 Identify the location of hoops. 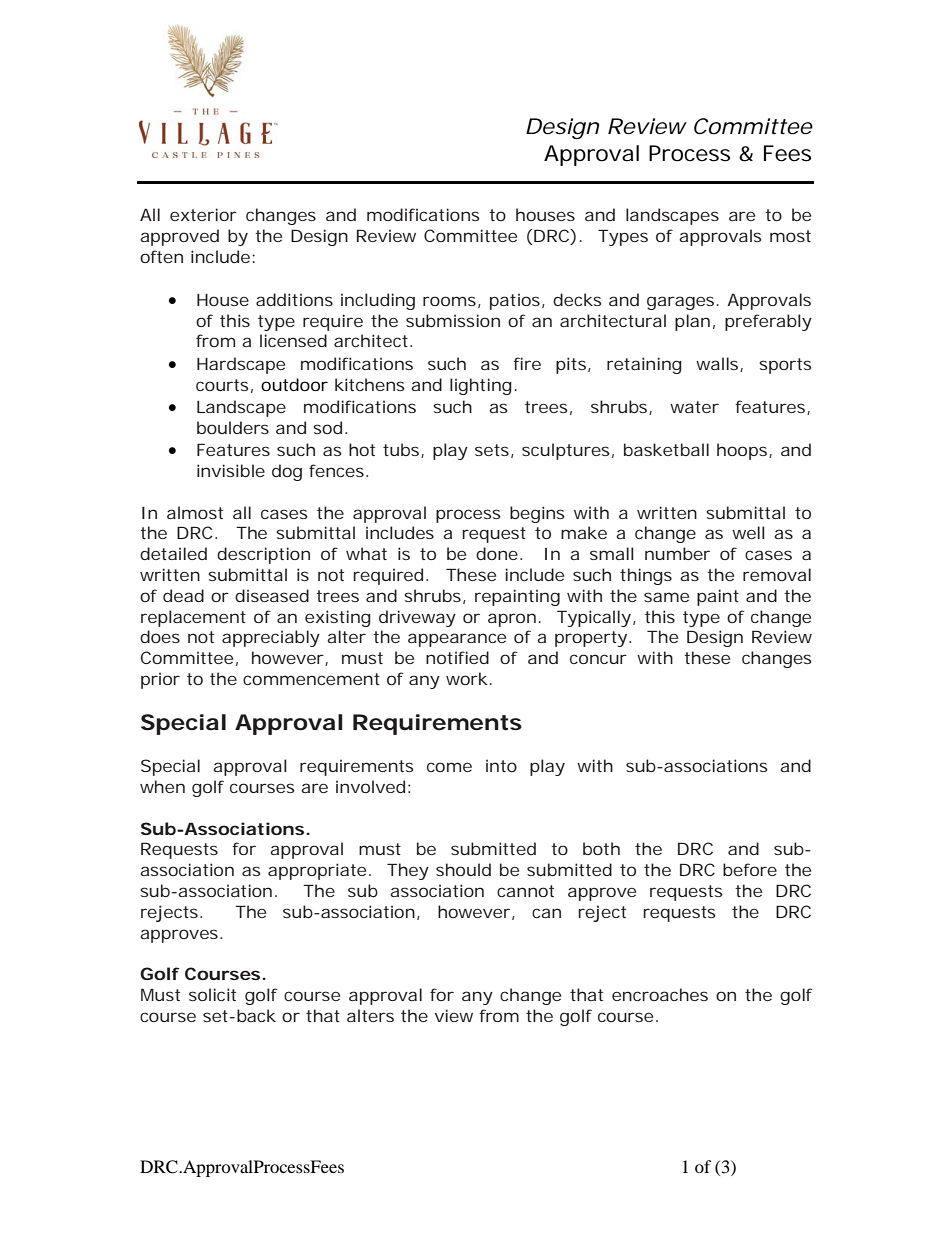
(742, 451).
